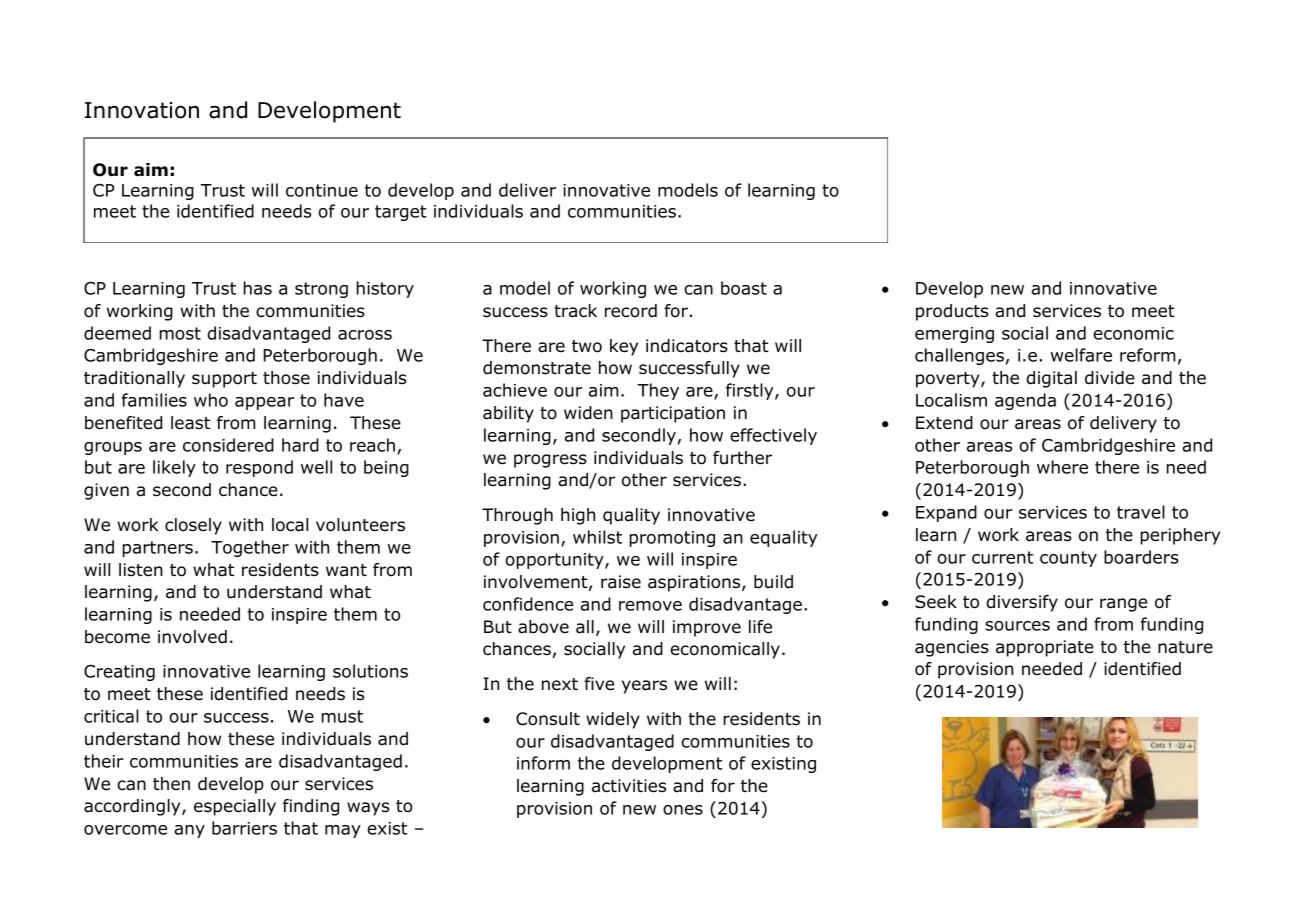 The width and height of the screenshot is (1308, 924). Describe the element at coordinates (235, 807) in the screenshot. I see `especially` at that location.
